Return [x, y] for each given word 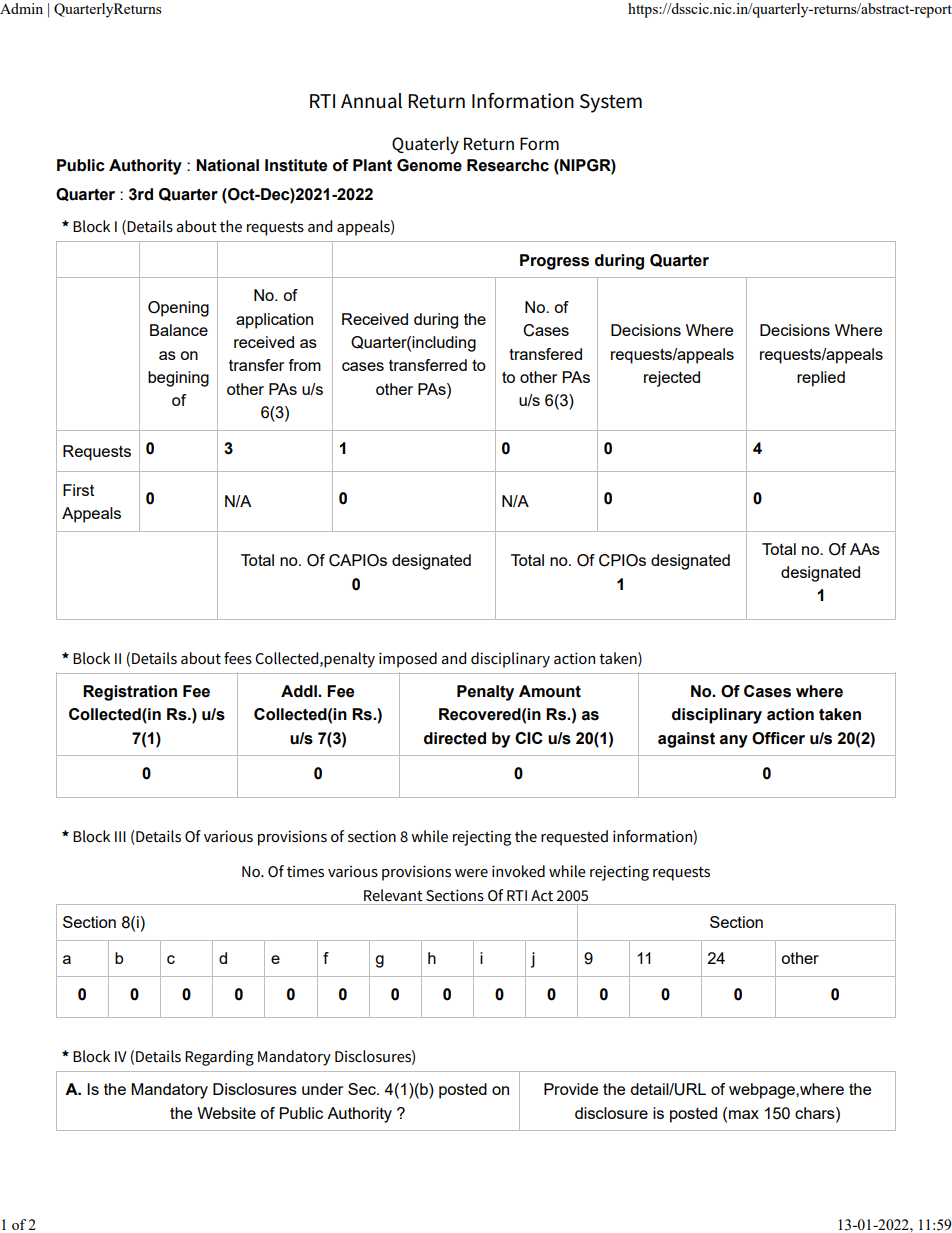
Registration [130, 693]
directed [455, 738]
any [734, 741]
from [305, 365]
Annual [371, 101]
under [322, 1089]
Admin [21, 8]
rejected [672, 379]
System [611, 103]
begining [178, 379]
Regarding [219, 1058]
